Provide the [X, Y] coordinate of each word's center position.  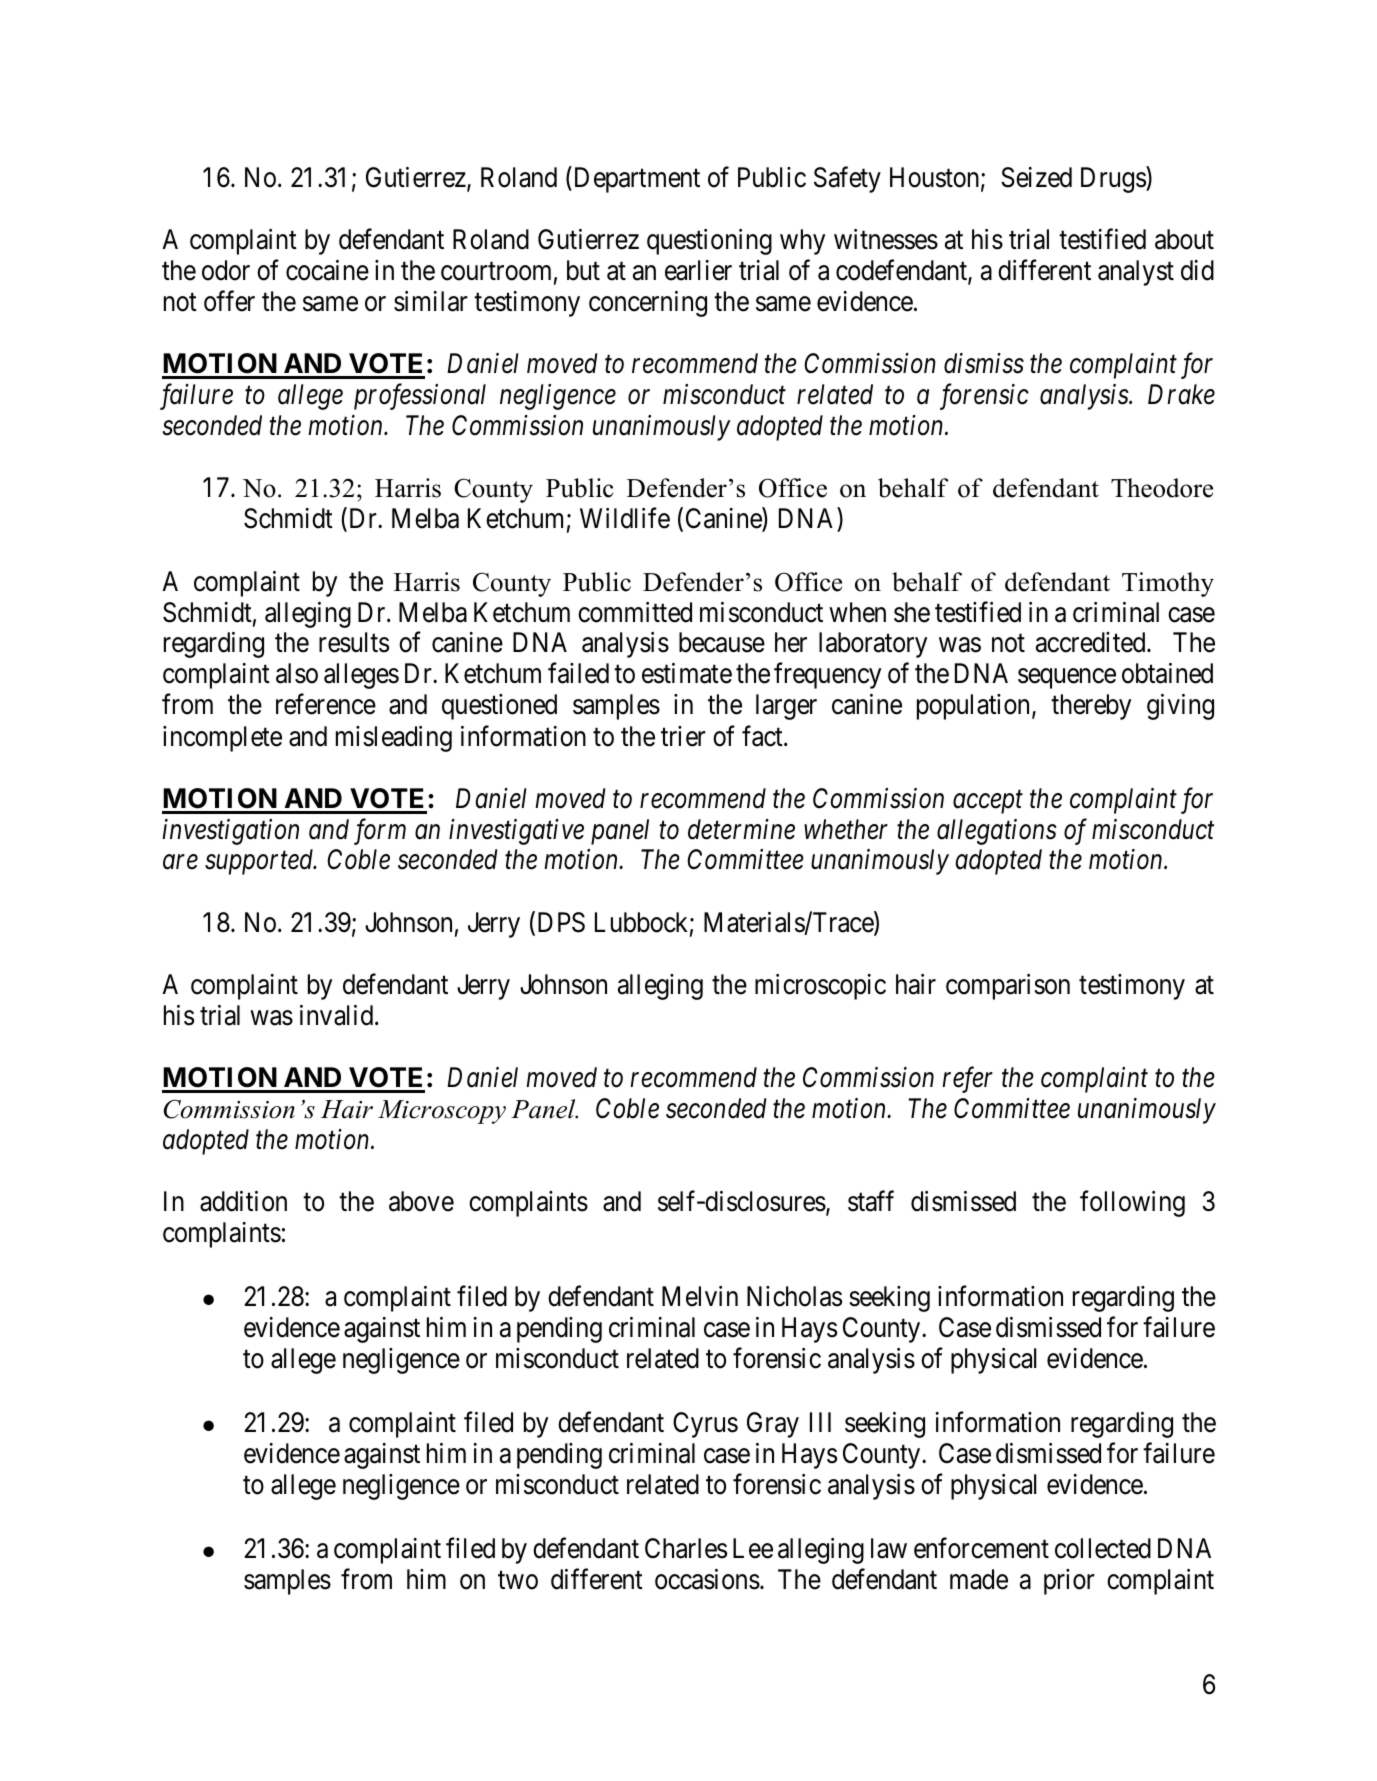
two [518, 1581]
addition [243, 1201]
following [1132, 1203]
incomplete [222, 739]
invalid [338, 1015]
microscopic [820, 987]
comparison [1008, 987]
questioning [709, 242]
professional [420, 396]
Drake [1181, 394]
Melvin [700, 1296]
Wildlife [625, 518]
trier [683, 736]
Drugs [1114, 180]
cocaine [327, 270]
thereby [1091, 707]
